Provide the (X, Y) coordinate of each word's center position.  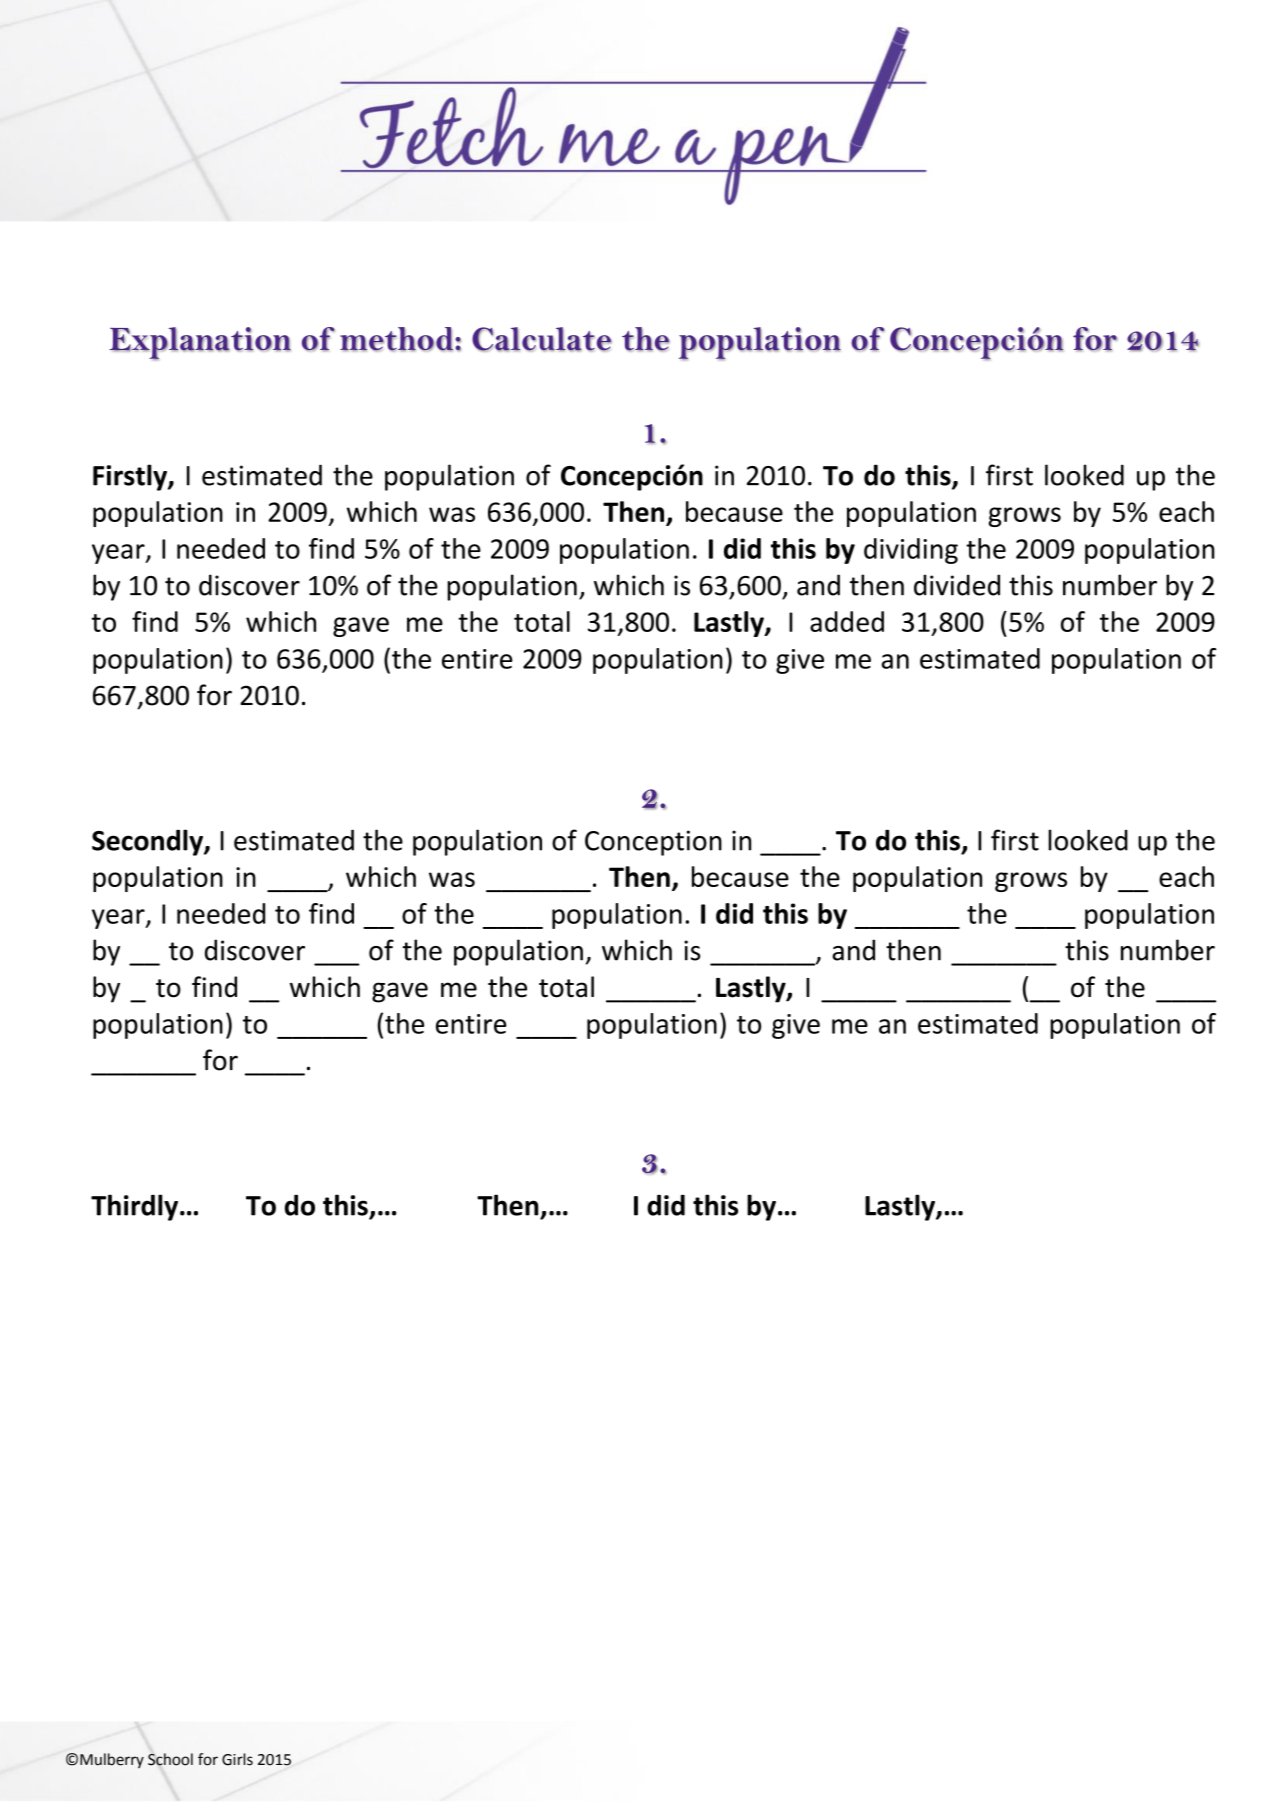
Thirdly (136, 1207)
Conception (653, 843)
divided (957, 585)
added (847, 621)
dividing (911, 551)
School (170, 1759)
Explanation (200, 343)
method (398, 339)
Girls (237, 1759)
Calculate (542, 339)
